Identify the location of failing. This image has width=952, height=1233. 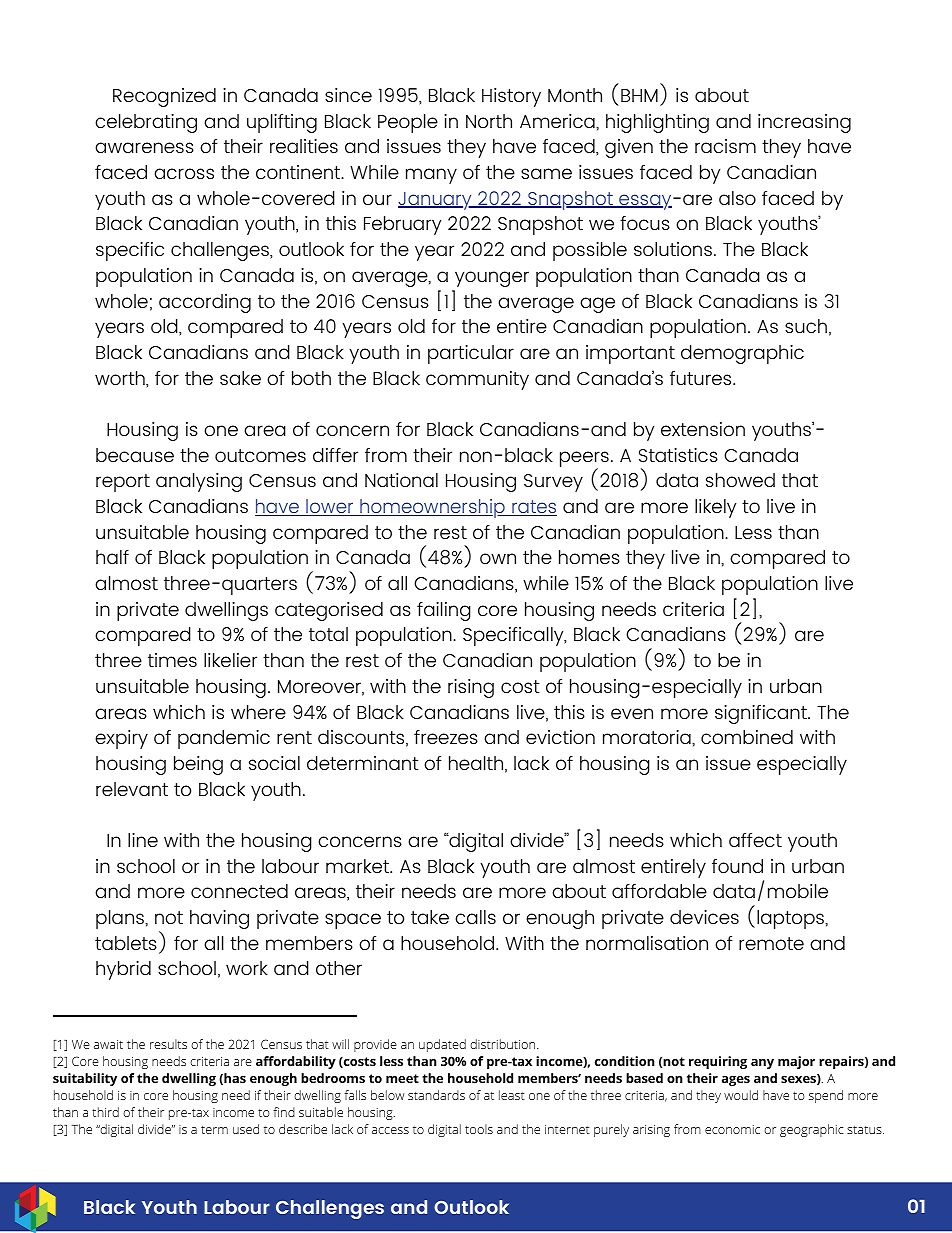
(444, 611).
